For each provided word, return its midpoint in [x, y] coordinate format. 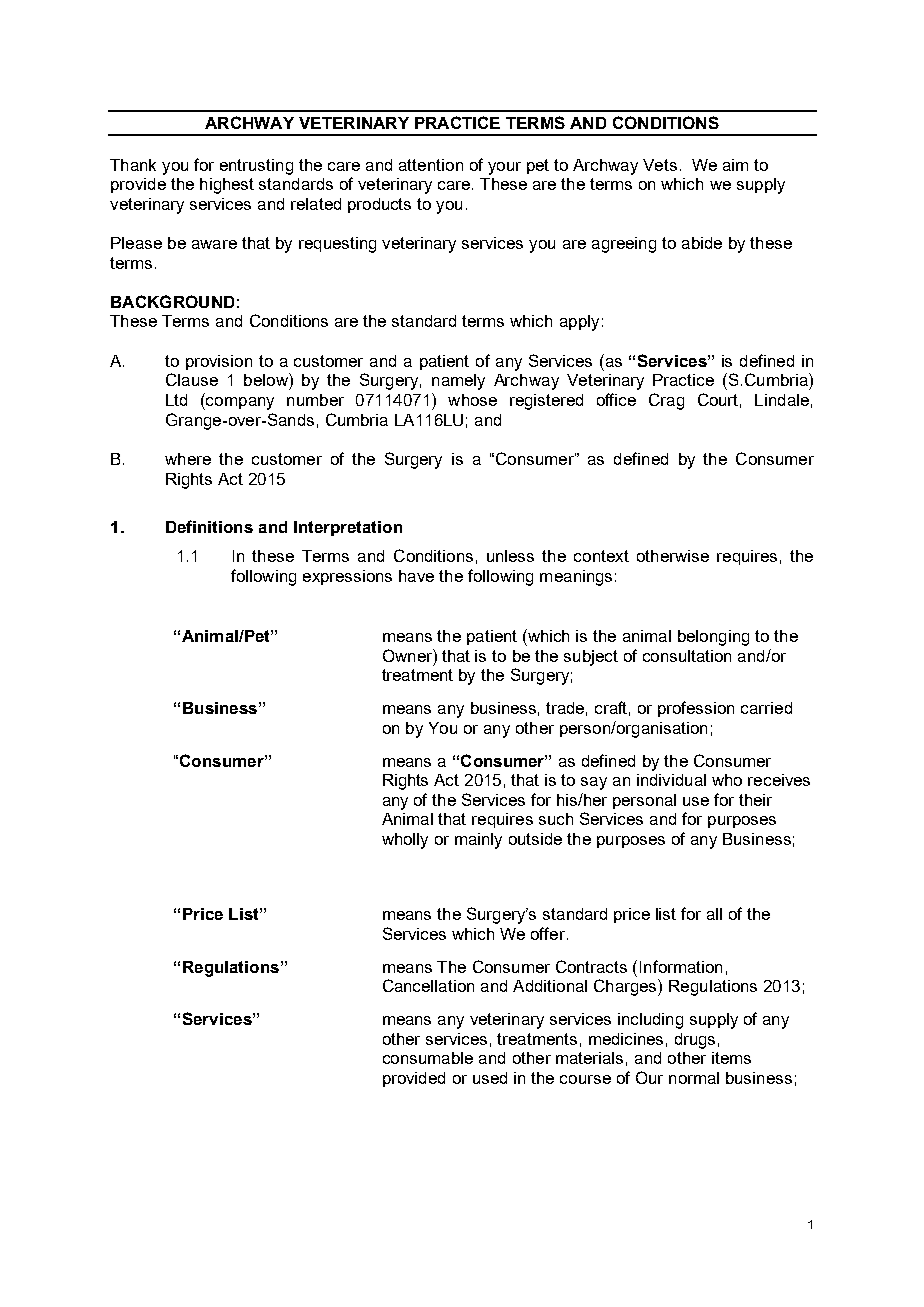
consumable [428, 1058]
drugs [695, 1041]
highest [227, 186]
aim [735, 165]
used [490, 1078]
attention [431, 165]
